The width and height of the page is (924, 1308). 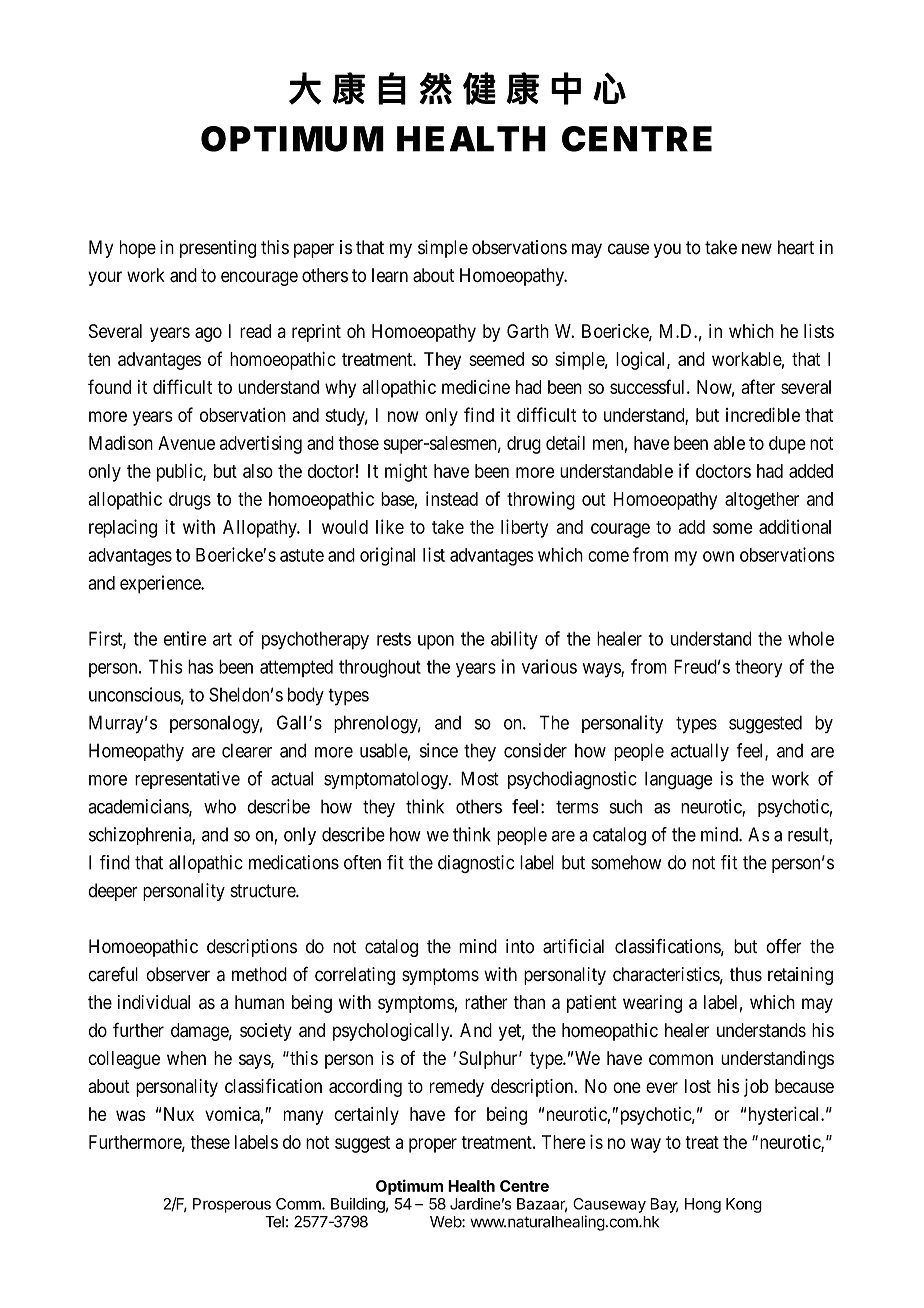 I want to click on replacing, so click(x=123, y=528).
